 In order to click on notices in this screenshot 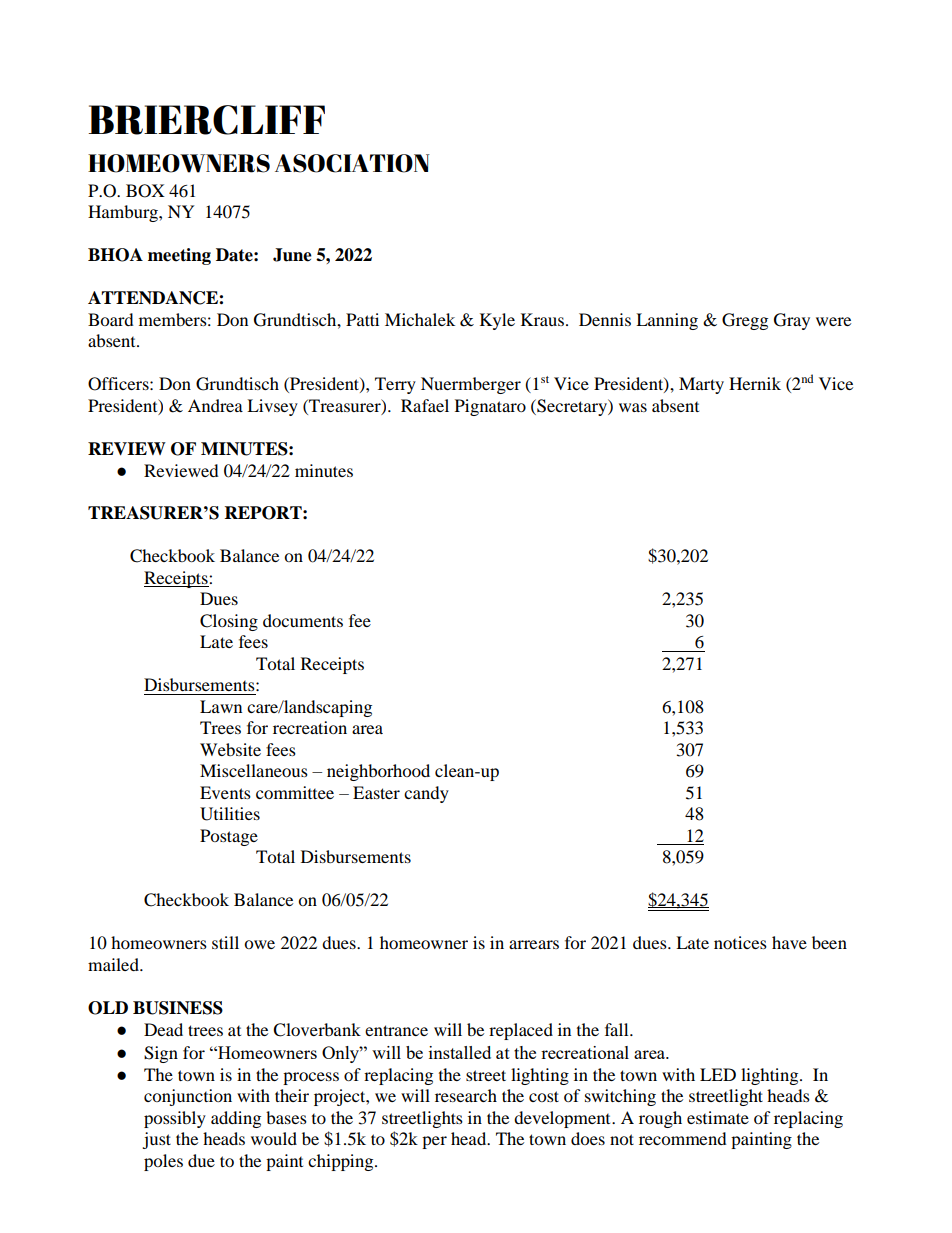, I will do `click(740, 942)`.
